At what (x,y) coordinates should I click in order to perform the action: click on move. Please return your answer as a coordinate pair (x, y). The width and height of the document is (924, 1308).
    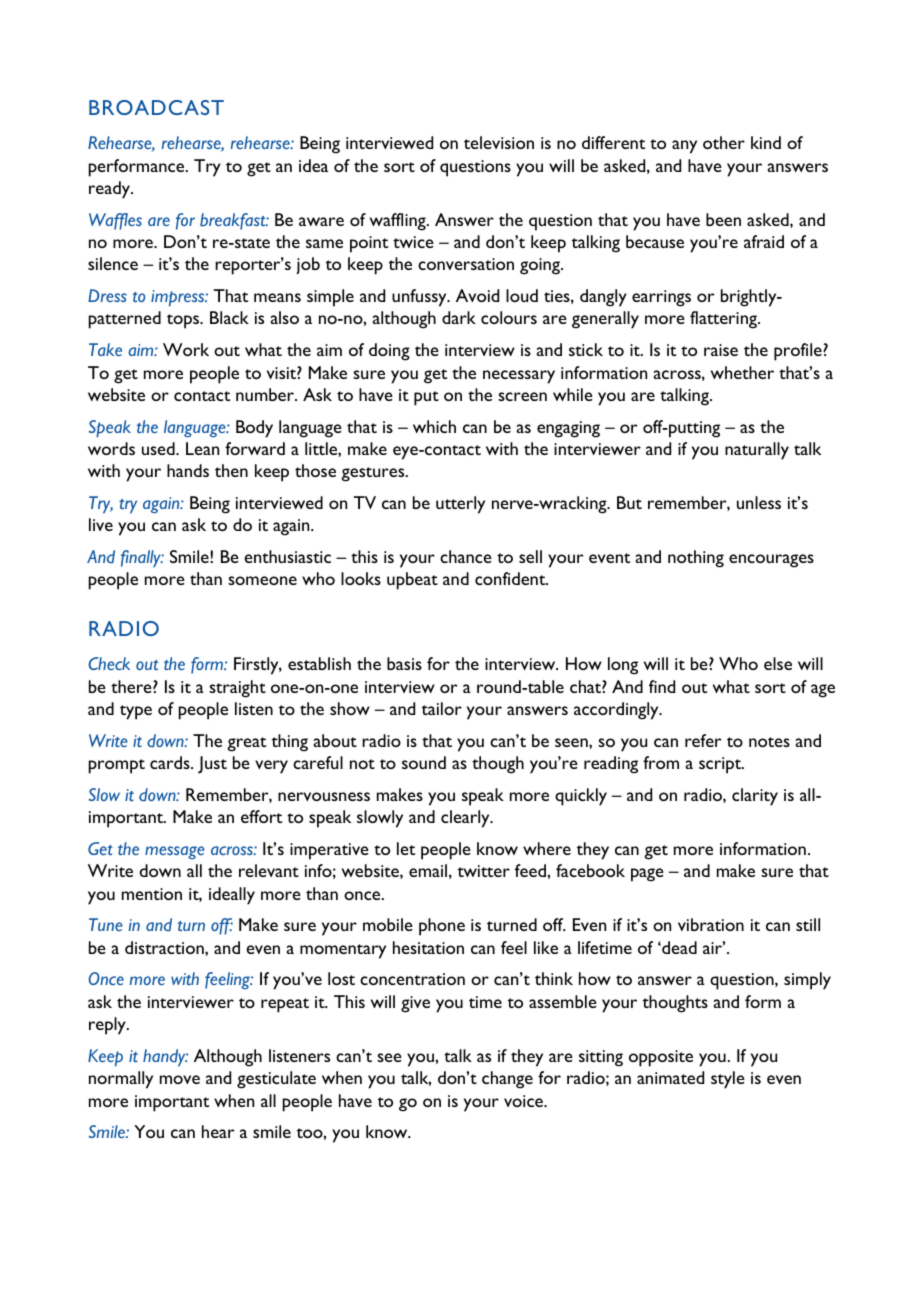
    Looking at the image, I should click on (180, 1079).
